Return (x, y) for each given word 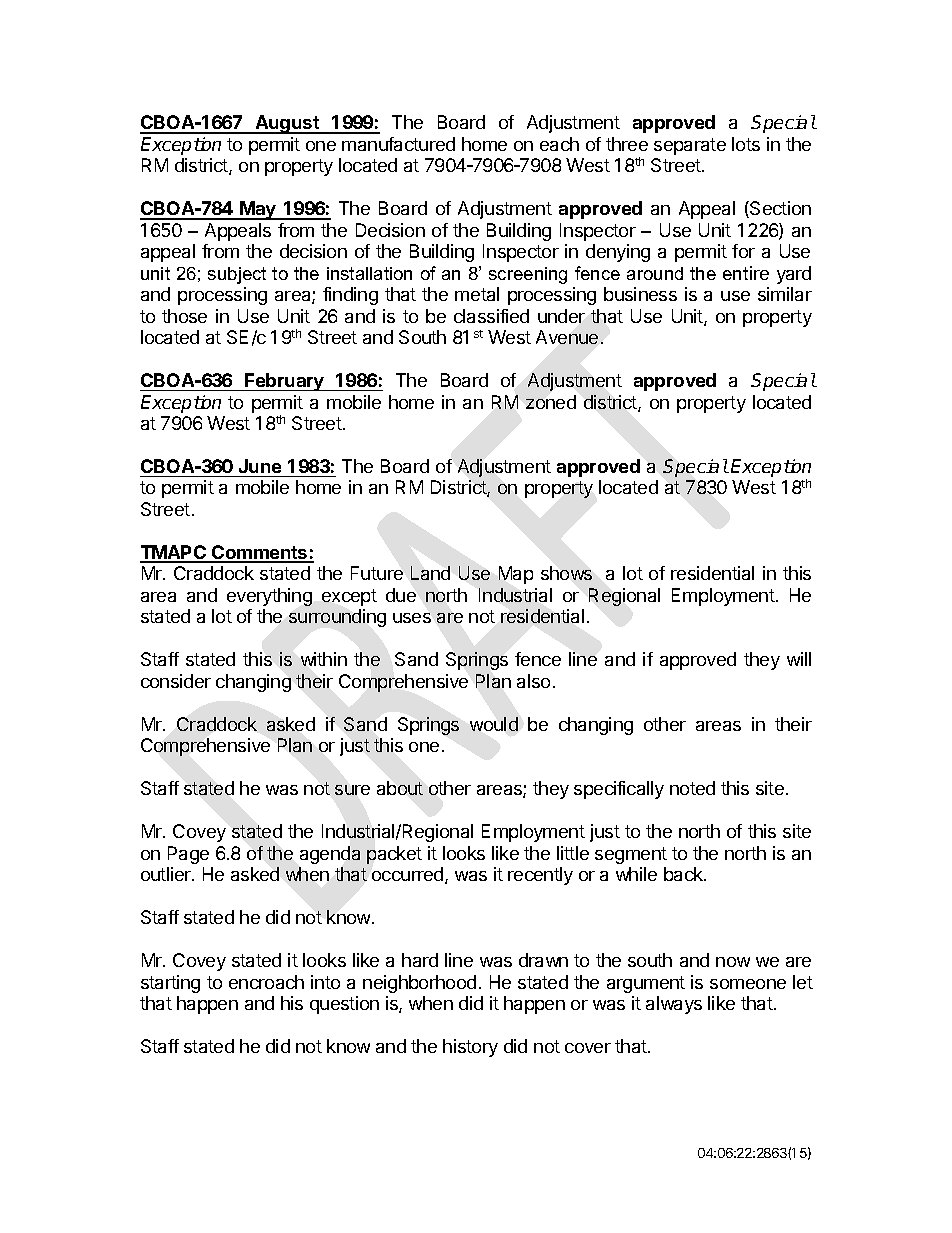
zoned (551, 402)
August (287, 124)
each (559, 144)
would (494, 724)
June (260, 466)
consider (176, 681)
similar (785, 294)
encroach (266, 982)
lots (746, 144)
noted (692, 788)
